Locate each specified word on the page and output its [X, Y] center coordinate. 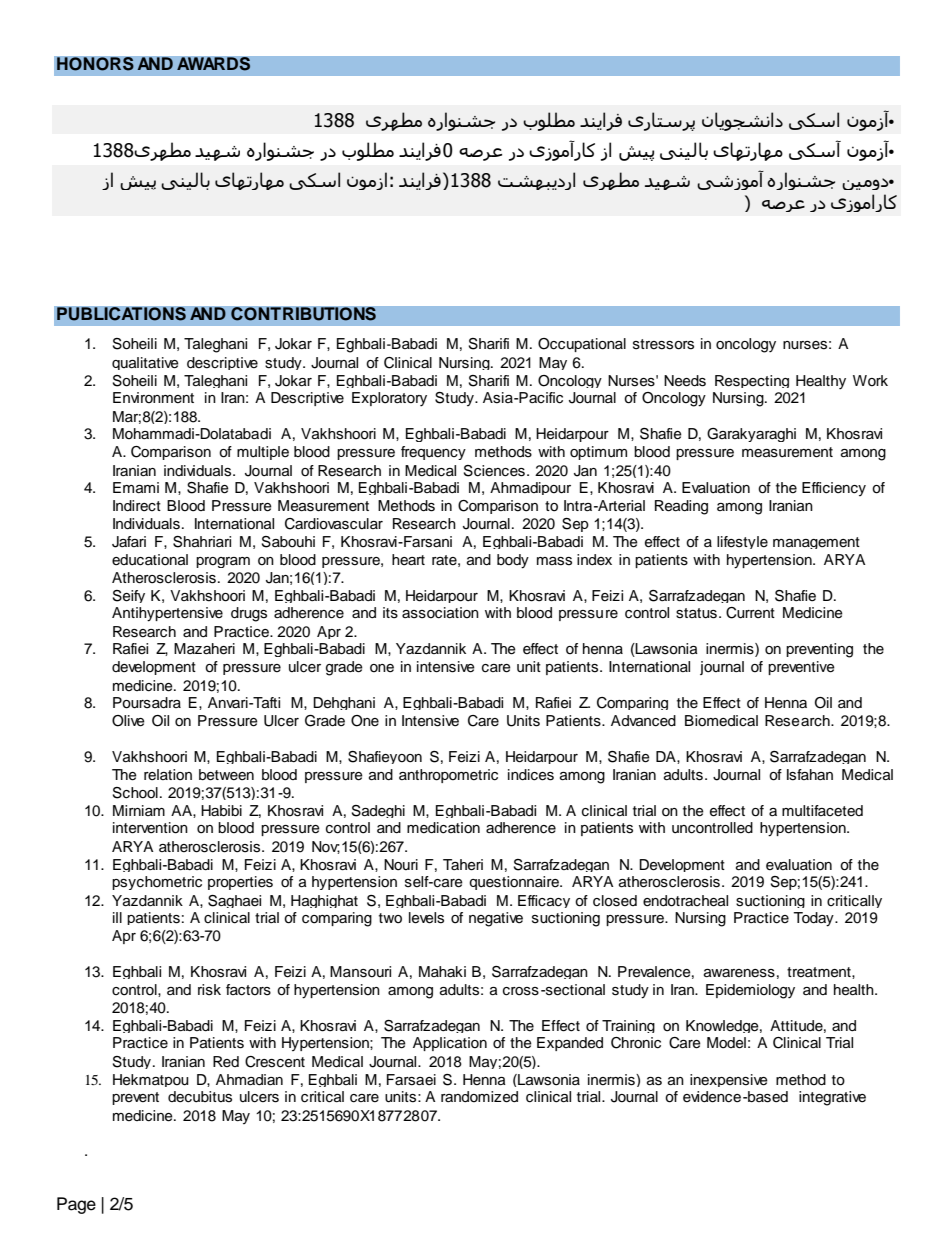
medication [443, 828]
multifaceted [822, 811]
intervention [150, 828]
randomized [479, 1097]
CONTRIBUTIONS [303, 314]
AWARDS [214, 64]
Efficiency [834, 489]
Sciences [494, 471]
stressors [663, 344]
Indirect [137, 506]
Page [76, 1205]
